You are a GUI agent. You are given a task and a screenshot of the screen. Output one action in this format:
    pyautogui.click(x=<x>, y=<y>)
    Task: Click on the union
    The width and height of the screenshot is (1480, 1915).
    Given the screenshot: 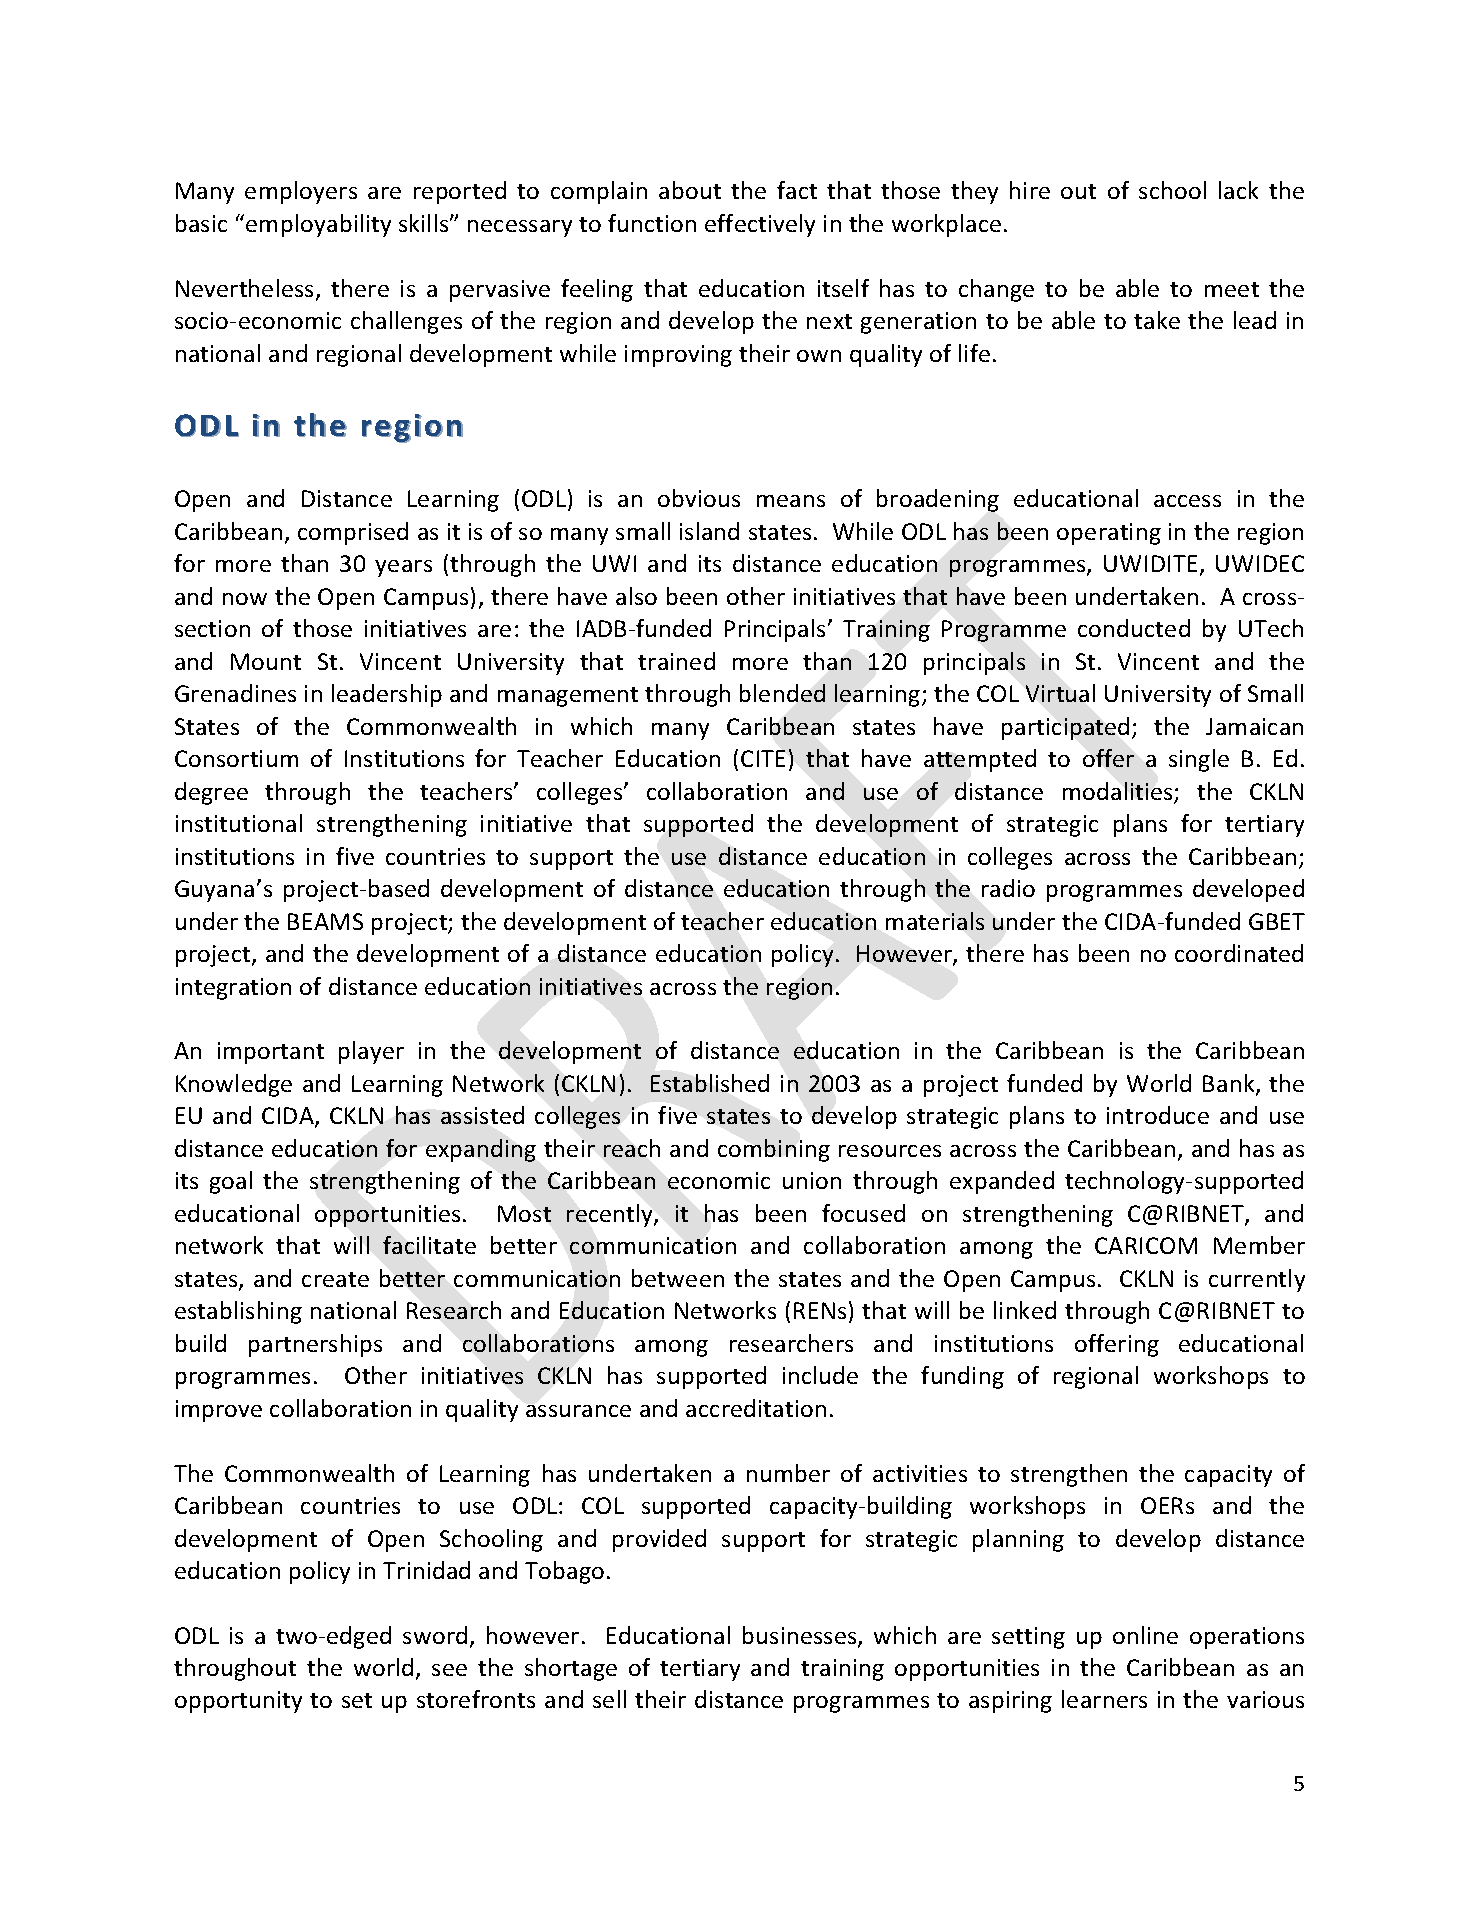 What is the action you would take?
    pyautogui.click(x=812, y=1180)
